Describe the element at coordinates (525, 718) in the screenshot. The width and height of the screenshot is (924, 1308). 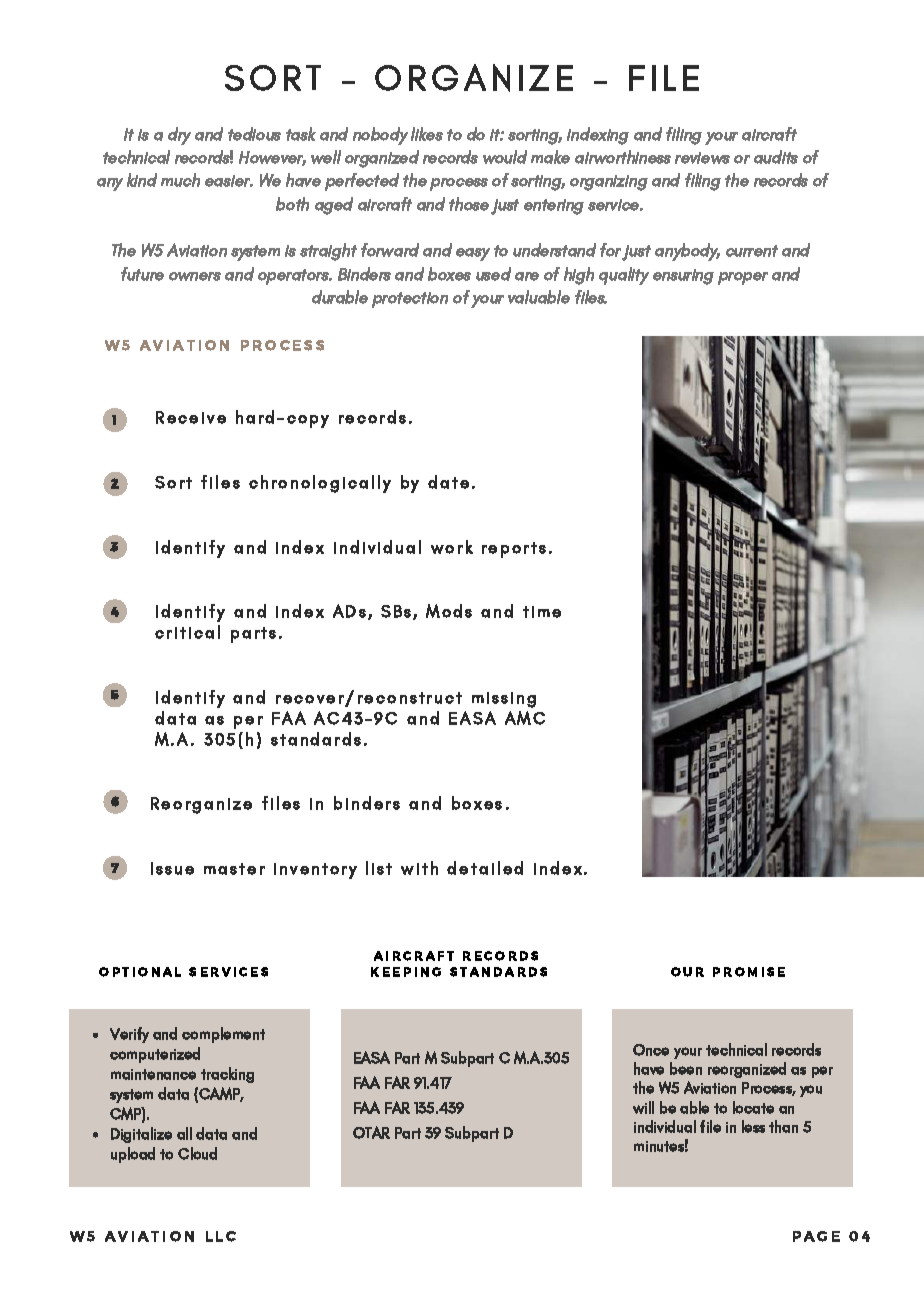
I see `AMC` at that location.
